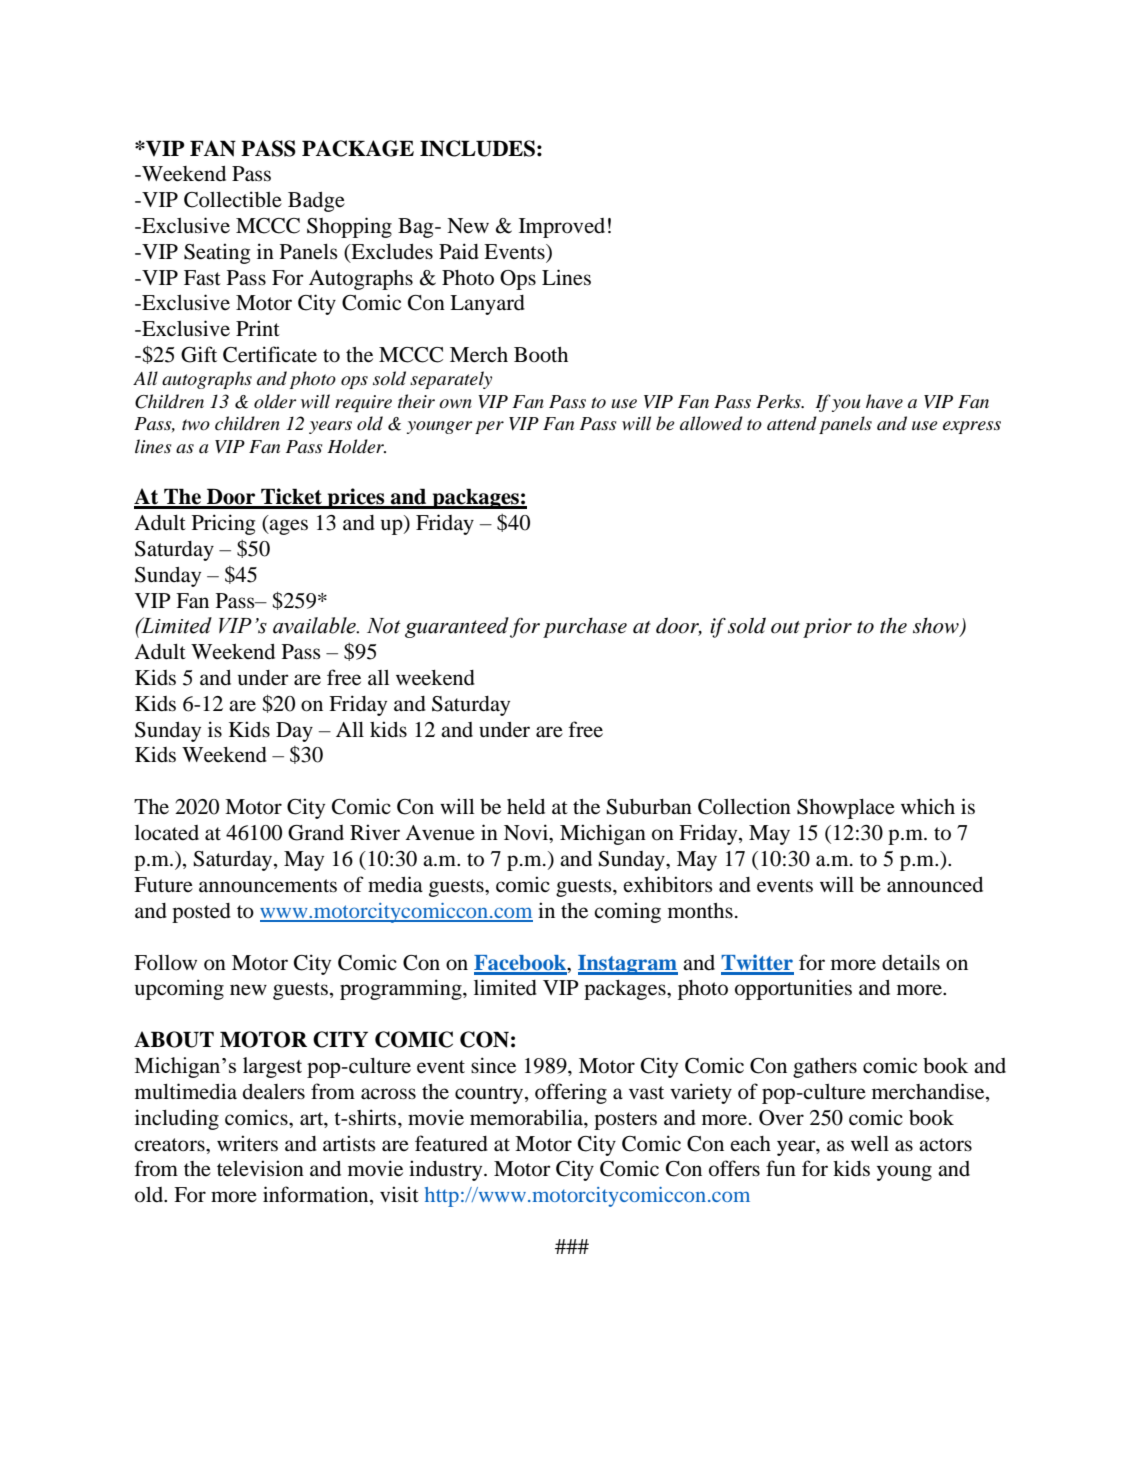 The image size is (1144, 1481). I want to click on posters, so click(625, 1121).
